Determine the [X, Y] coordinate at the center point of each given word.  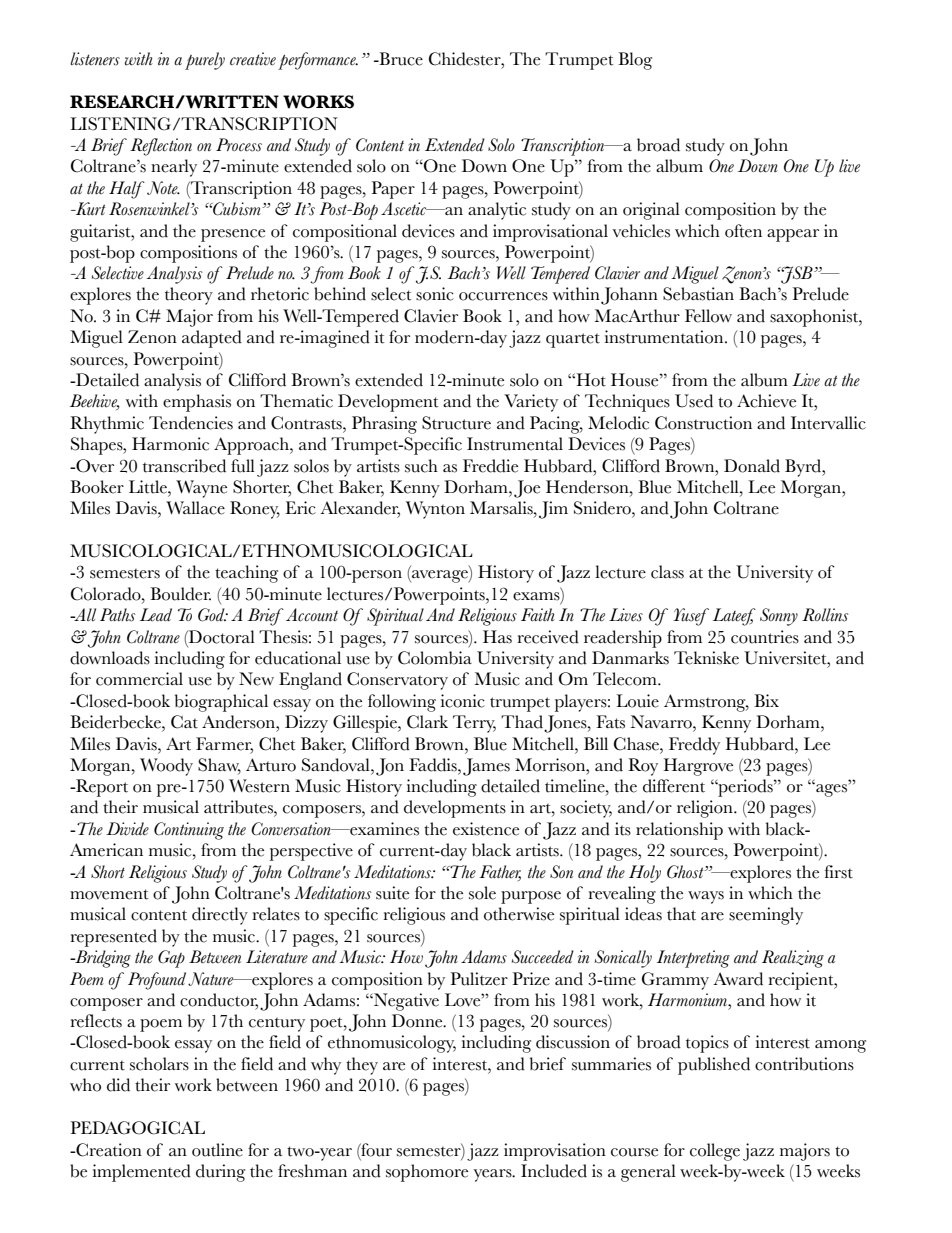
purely [205, 61]
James [486, 767]
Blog [635, 61]
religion [706, 809]
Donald [752, 466]
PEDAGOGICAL [137, 1128]
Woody [166, 767]
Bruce [400, 59]
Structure [456, 423]
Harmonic [170, 444]
